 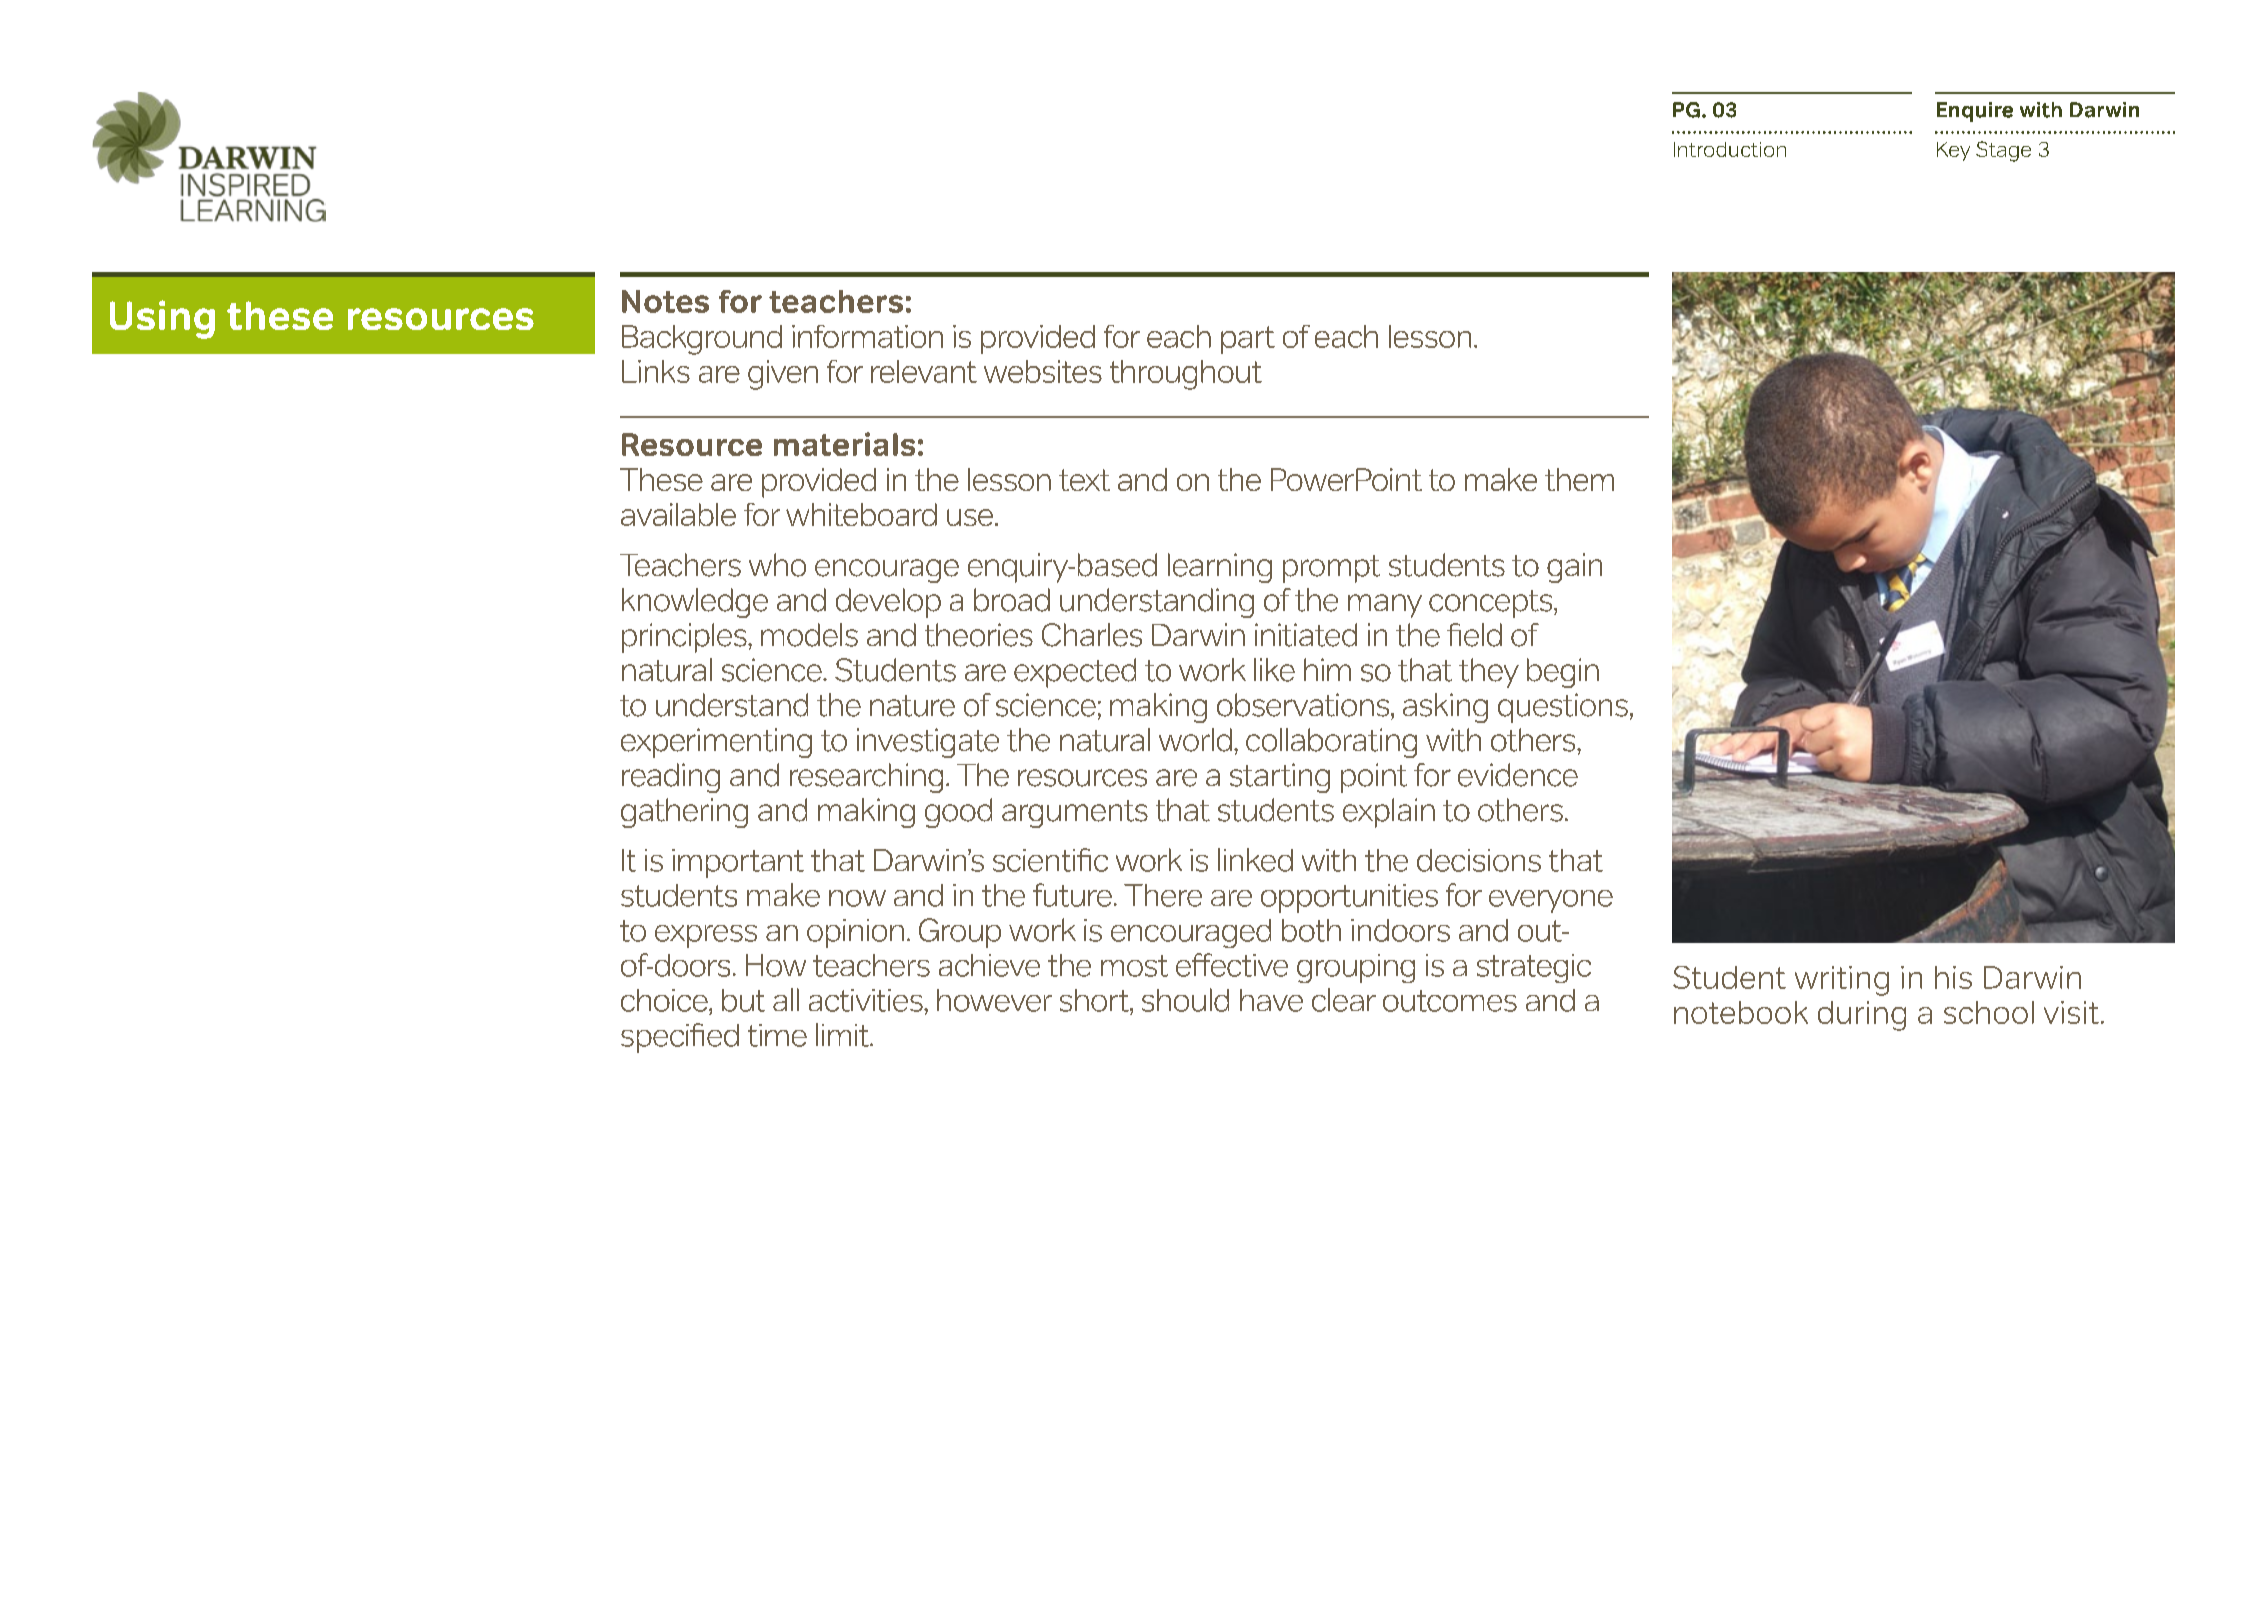 What do you see at coordinates (1953, 151) in the document?
I see `Key` at bounding box center [1953, 151].
